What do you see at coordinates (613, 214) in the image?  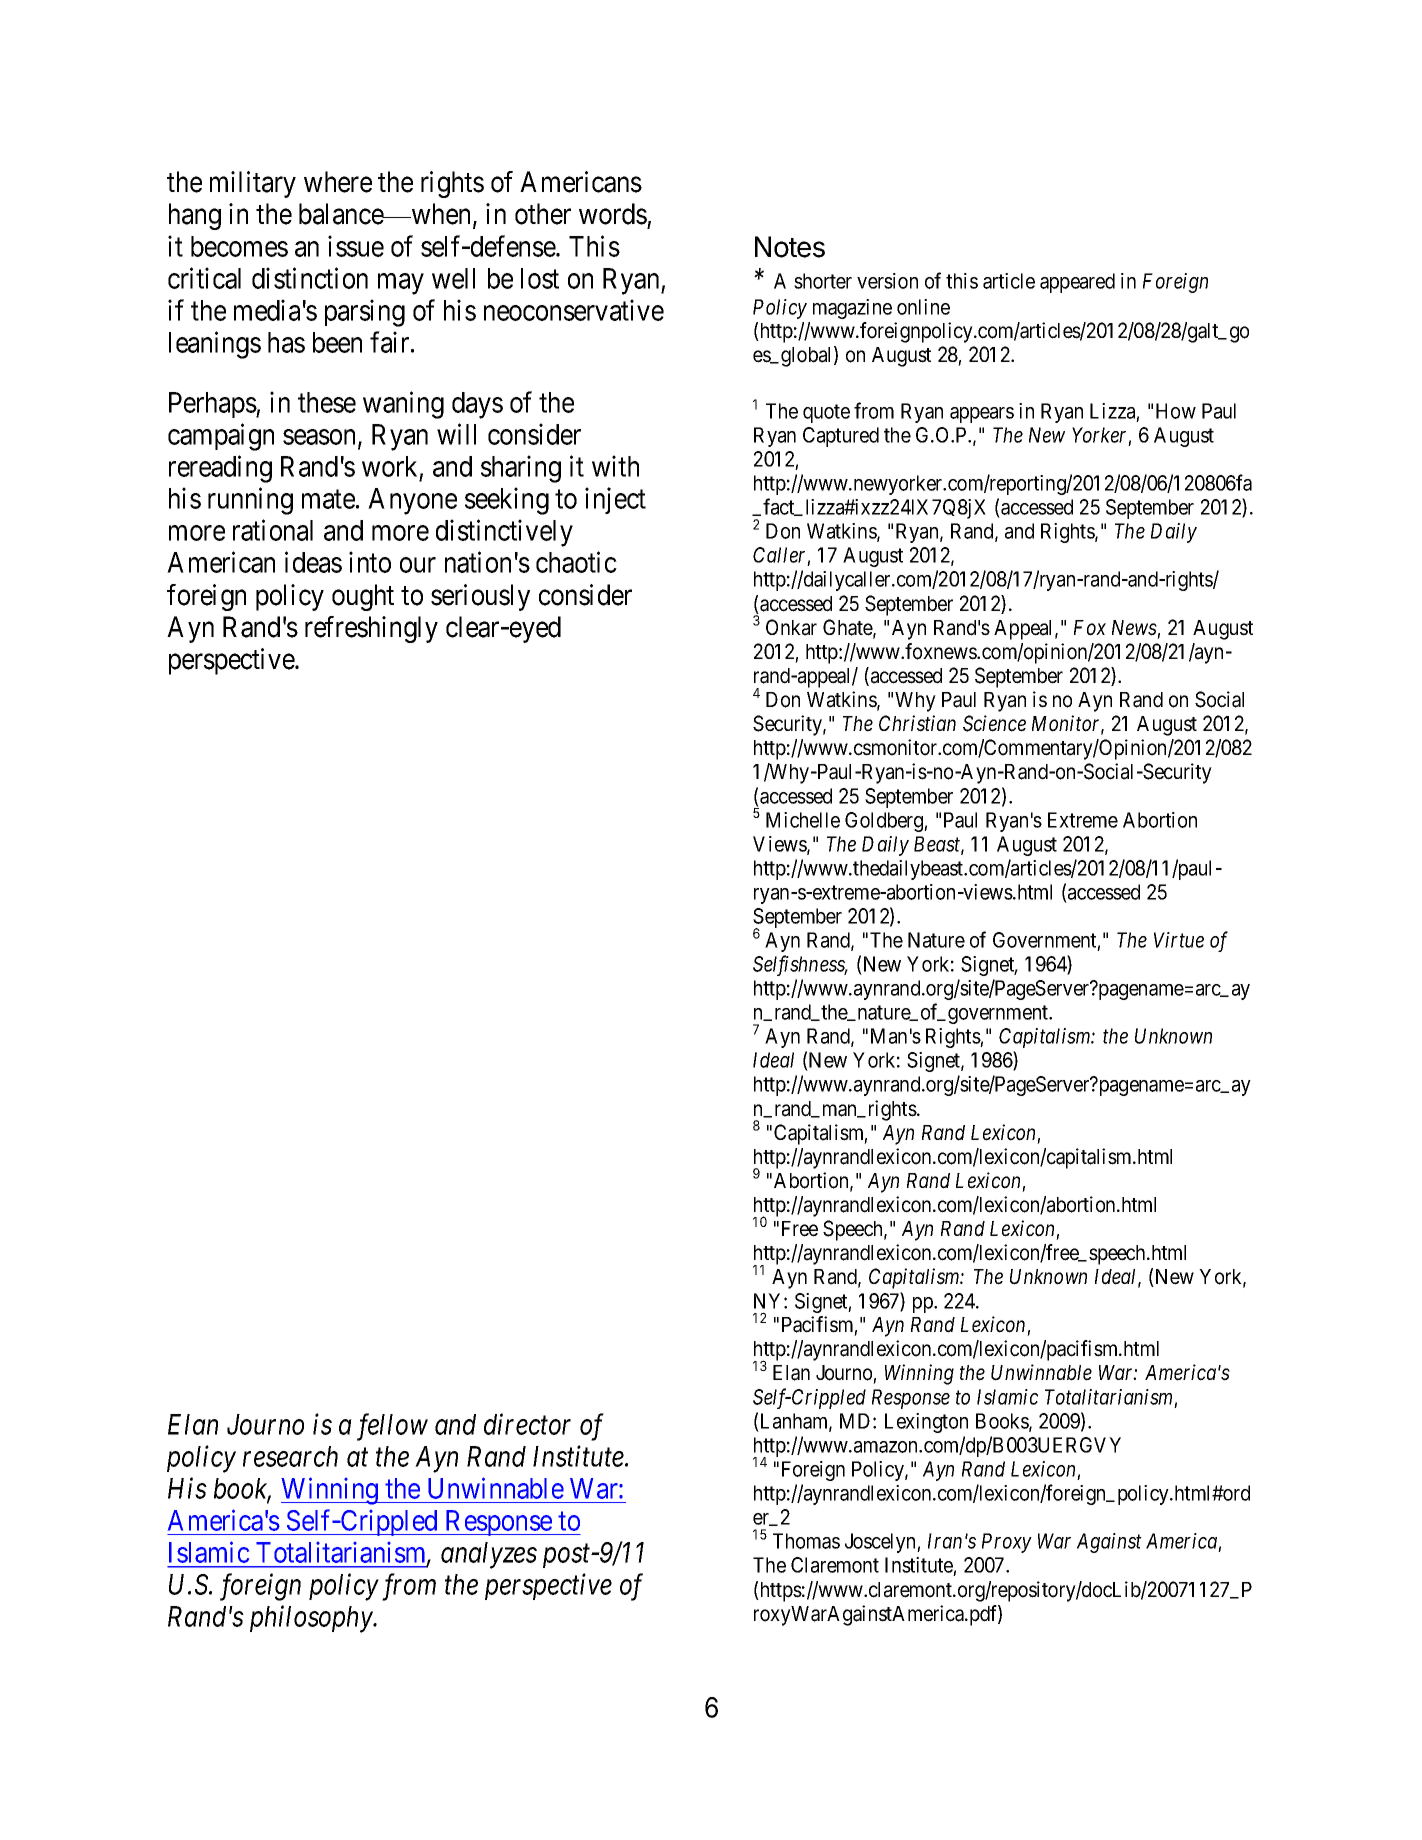 I see `words` at bounding box center [613, 214].
